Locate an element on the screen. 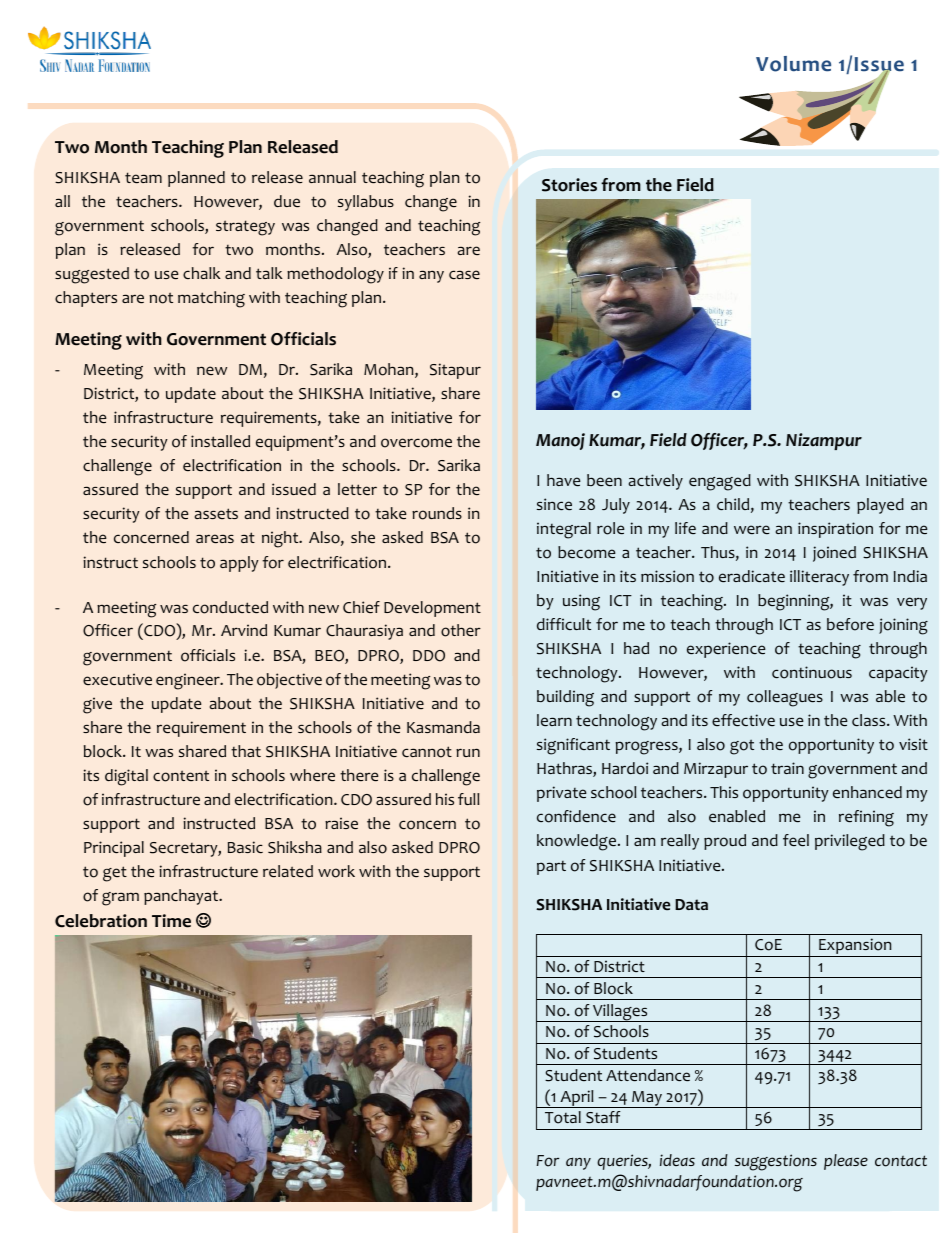 The image size is (952, 1233). before is located at coordinates (850, 624).
